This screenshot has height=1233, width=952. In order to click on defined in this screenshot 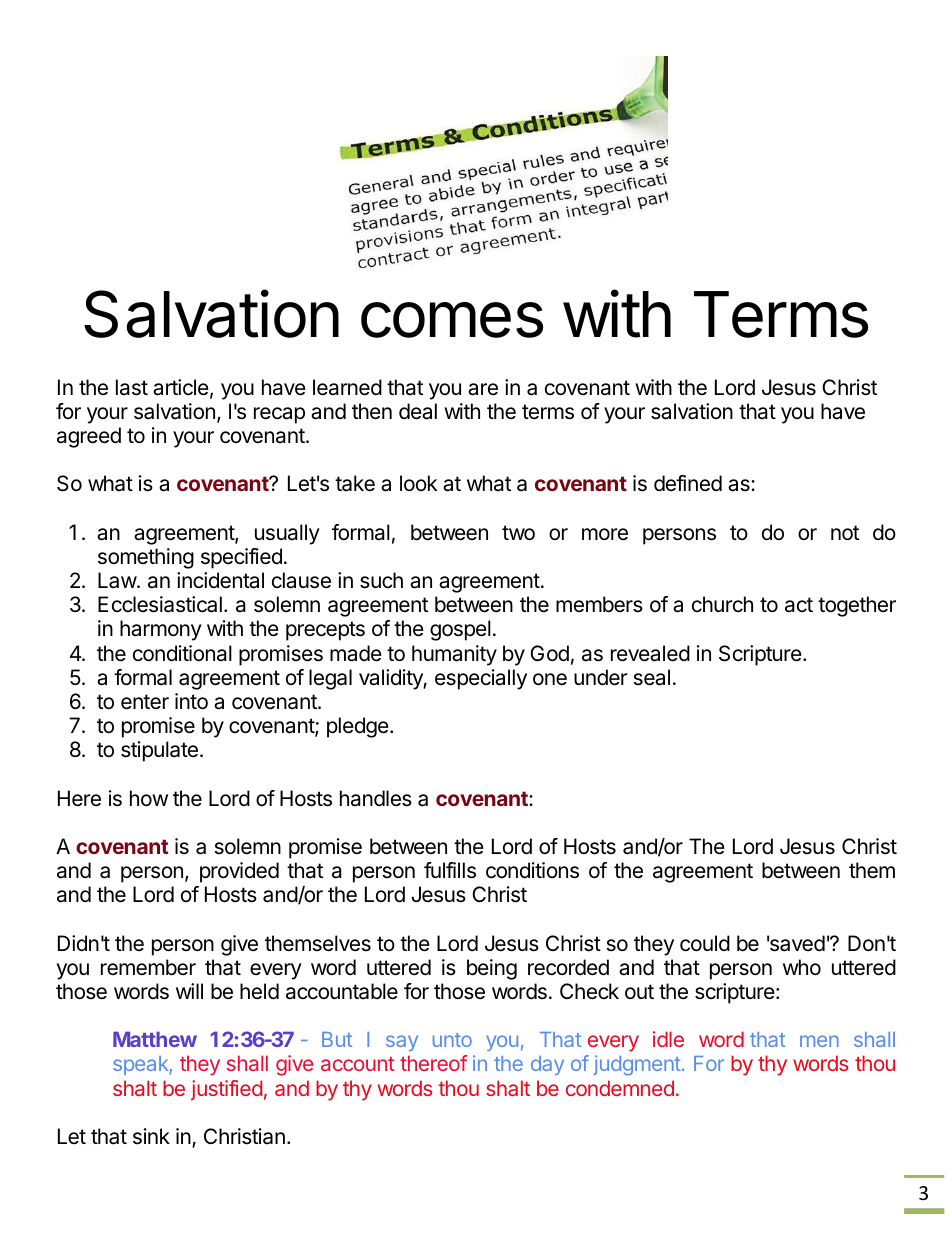, I will do `click(688, 483)`.
